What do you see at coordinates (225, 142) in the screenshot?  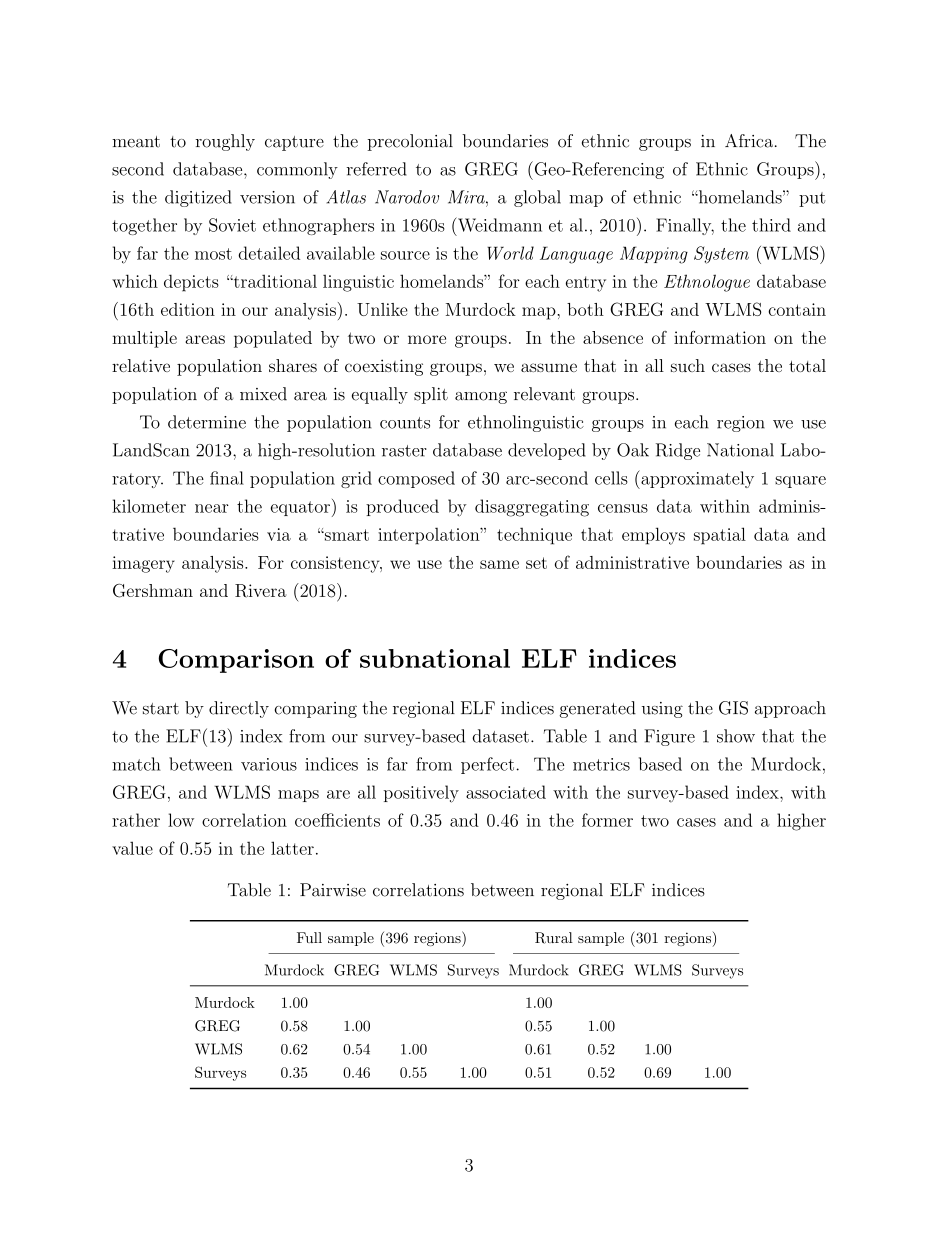 I see `roughly` at bounding box center [225, 142].
